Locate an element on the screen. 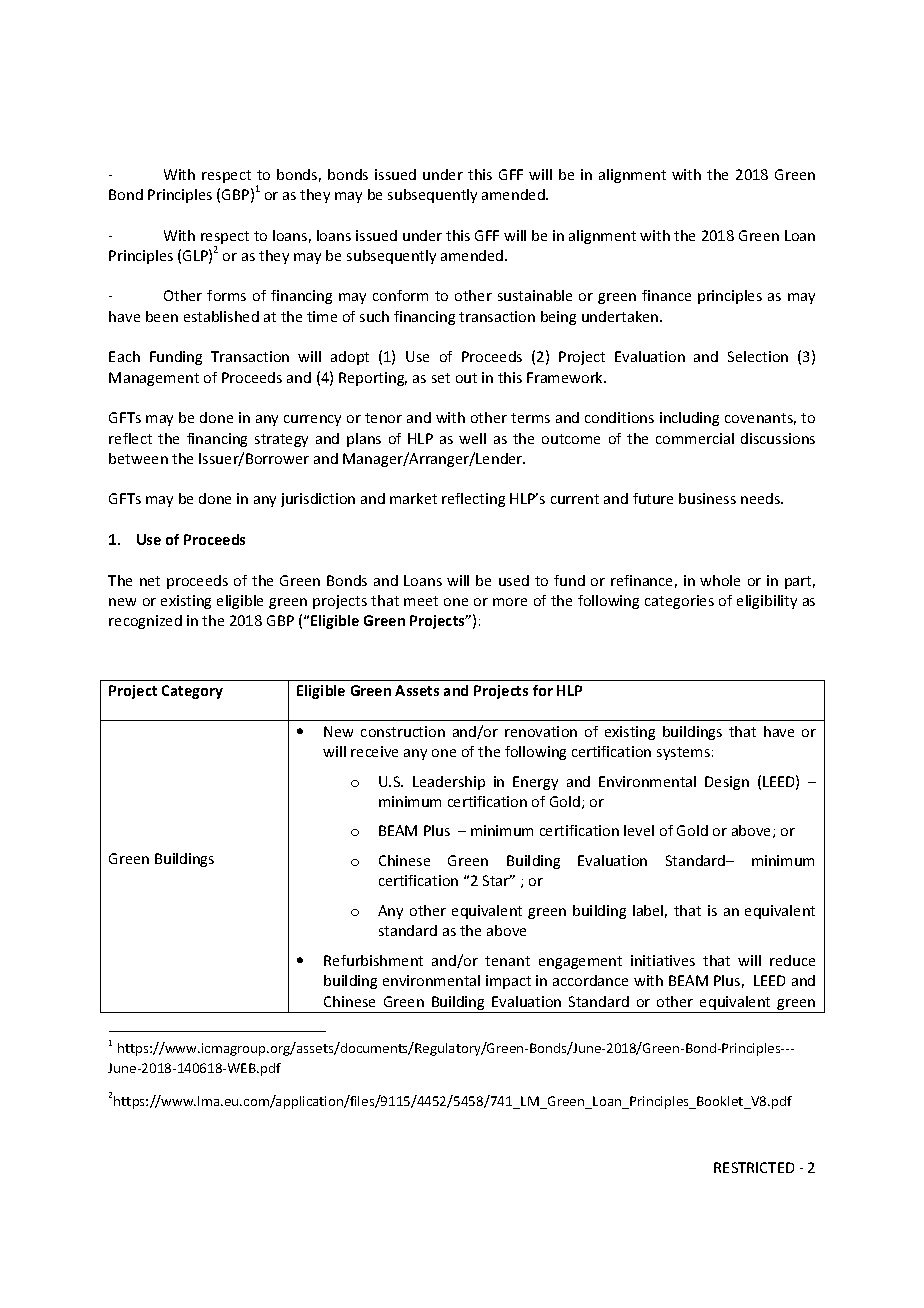  RESTRICTED is located at coordinates (754, 1167).
